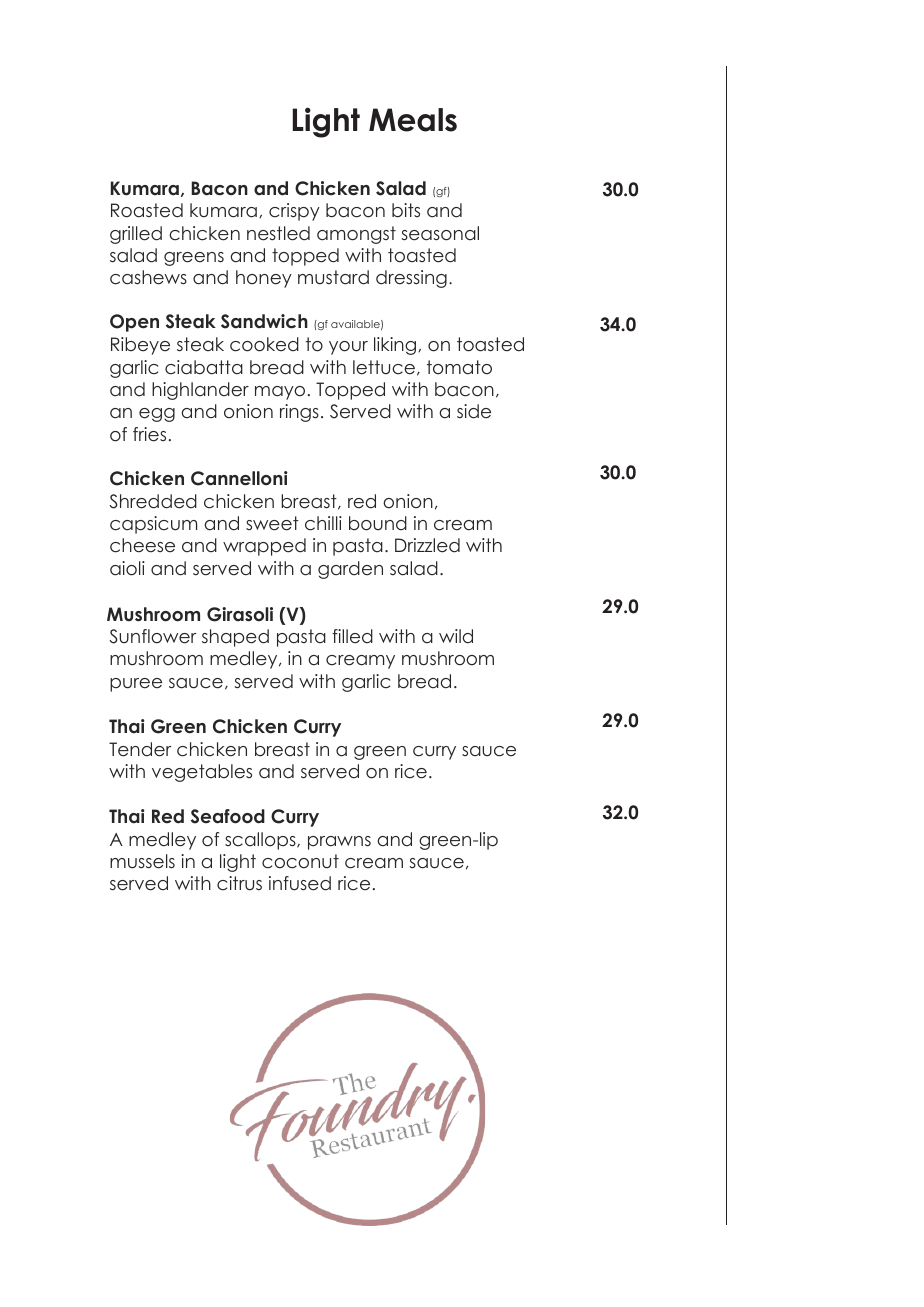 Image resolution: width=924 pixels, height=1307 pixels. Describe the element at coordinates (413, 120) in the screenshot. I see `Meals` at that location.
